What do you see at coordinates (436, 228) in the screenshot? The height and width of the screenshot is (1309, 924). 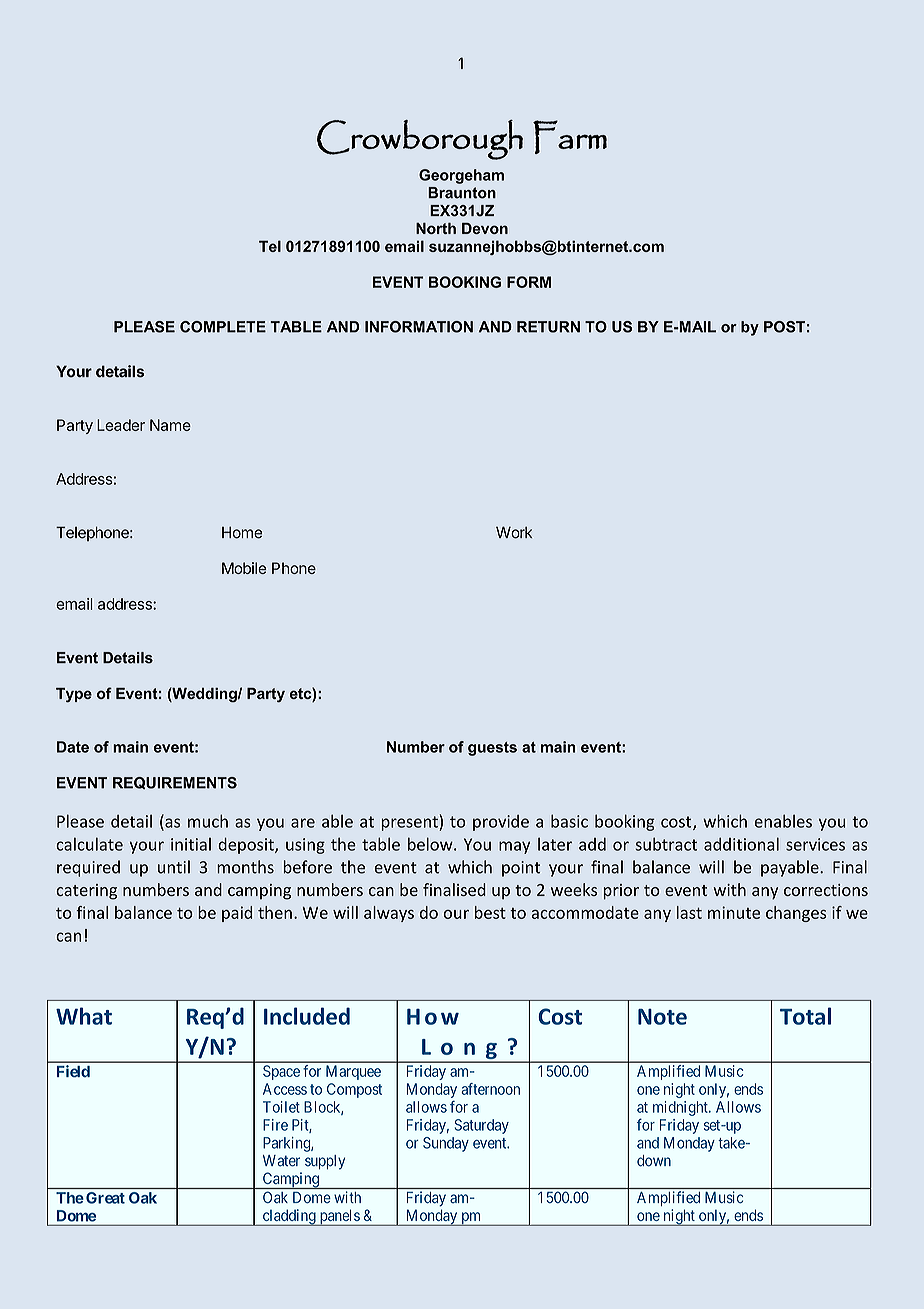 I see `North` at bounding box center [436, 228].
